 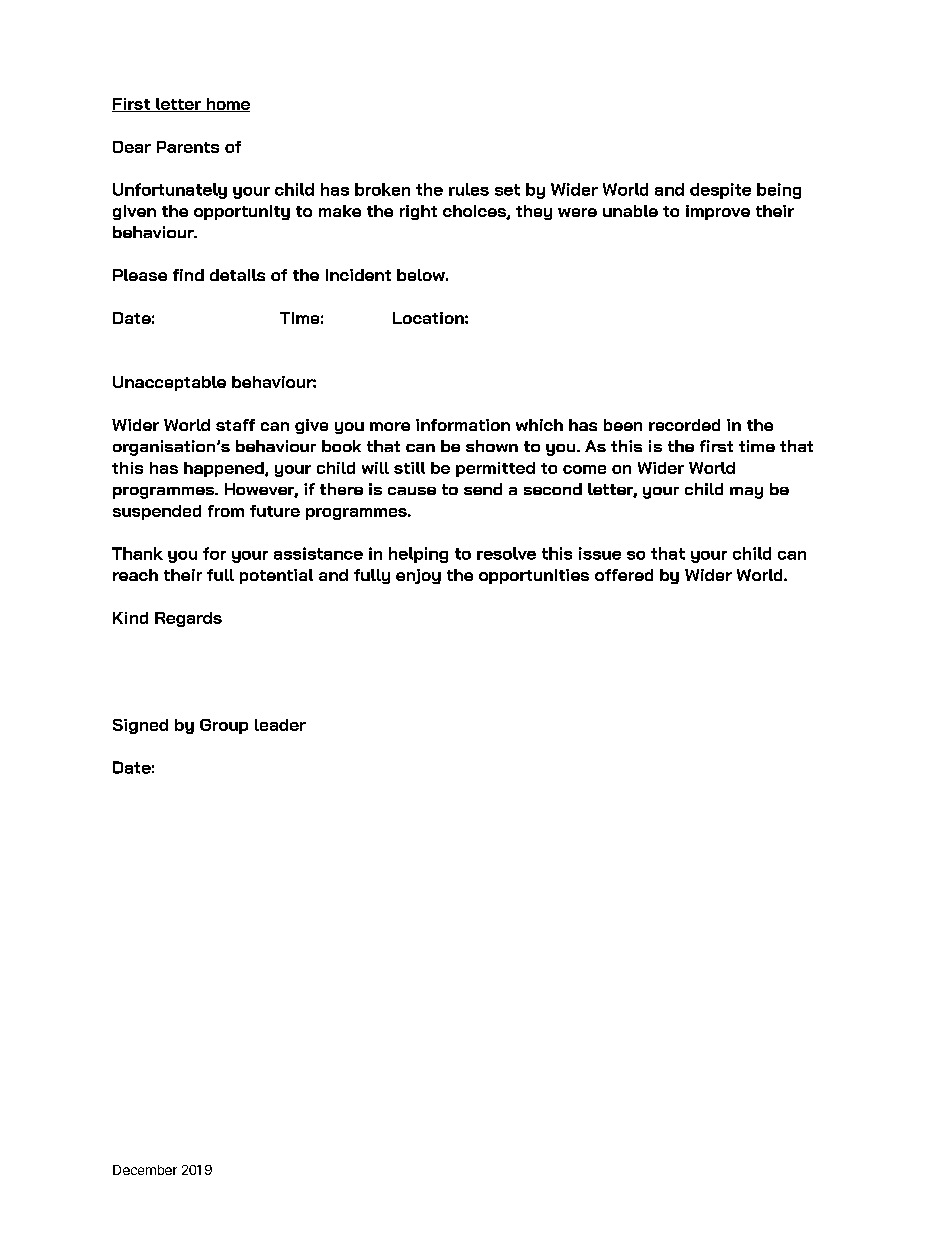 I want to click on Parents, so click(x=188, y=147).
